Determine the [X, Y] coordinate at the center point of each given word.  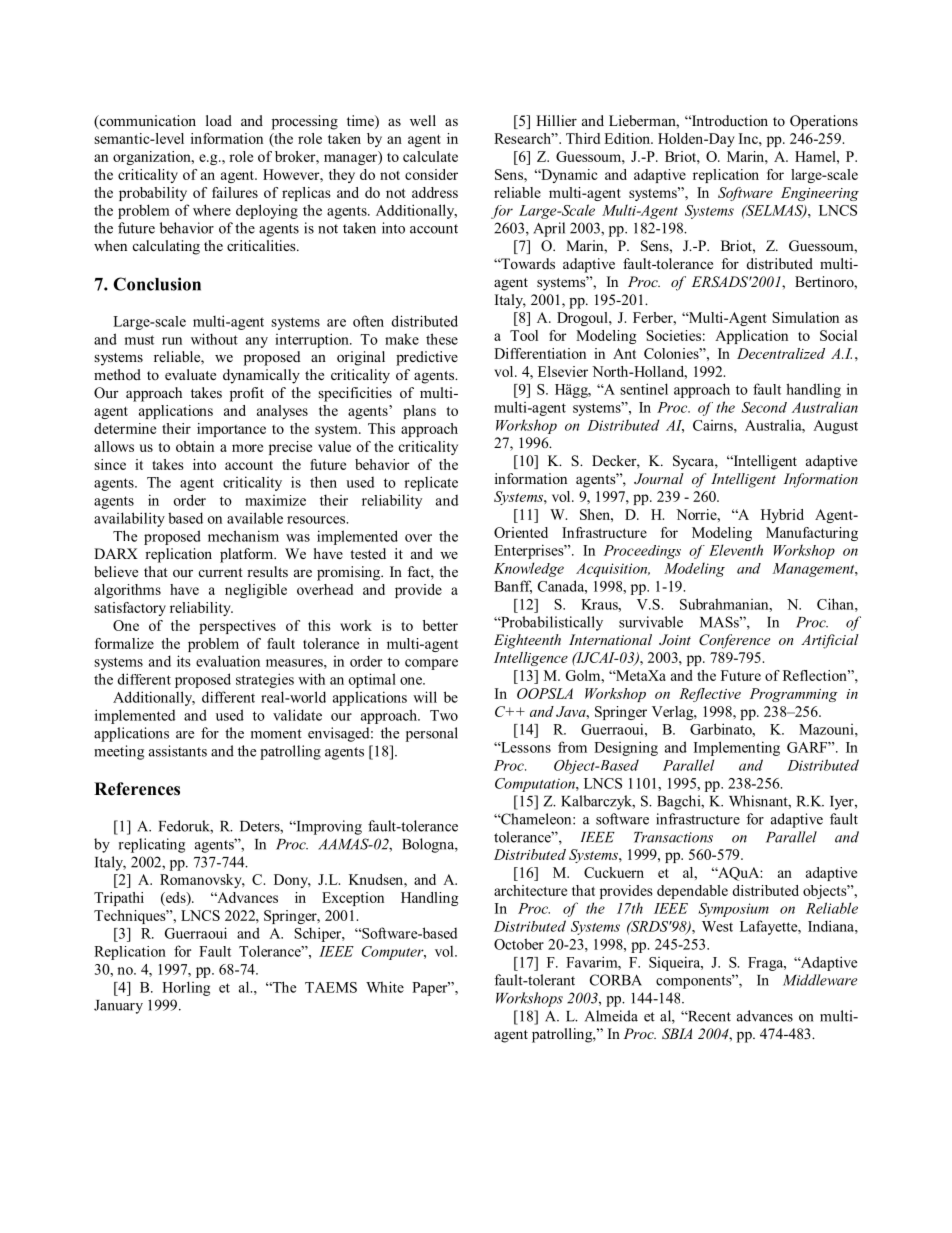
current [221, 572]
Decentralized [781, 353]
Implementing [737, 748]
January [118, 1007]
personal [432, 734]
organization [153, 158]
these [442, 339]
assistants [178, 751]
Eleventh [736, 550]
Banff [513, 587]
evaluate [190, 374]
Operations [824, 122]
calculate [430, 156]
